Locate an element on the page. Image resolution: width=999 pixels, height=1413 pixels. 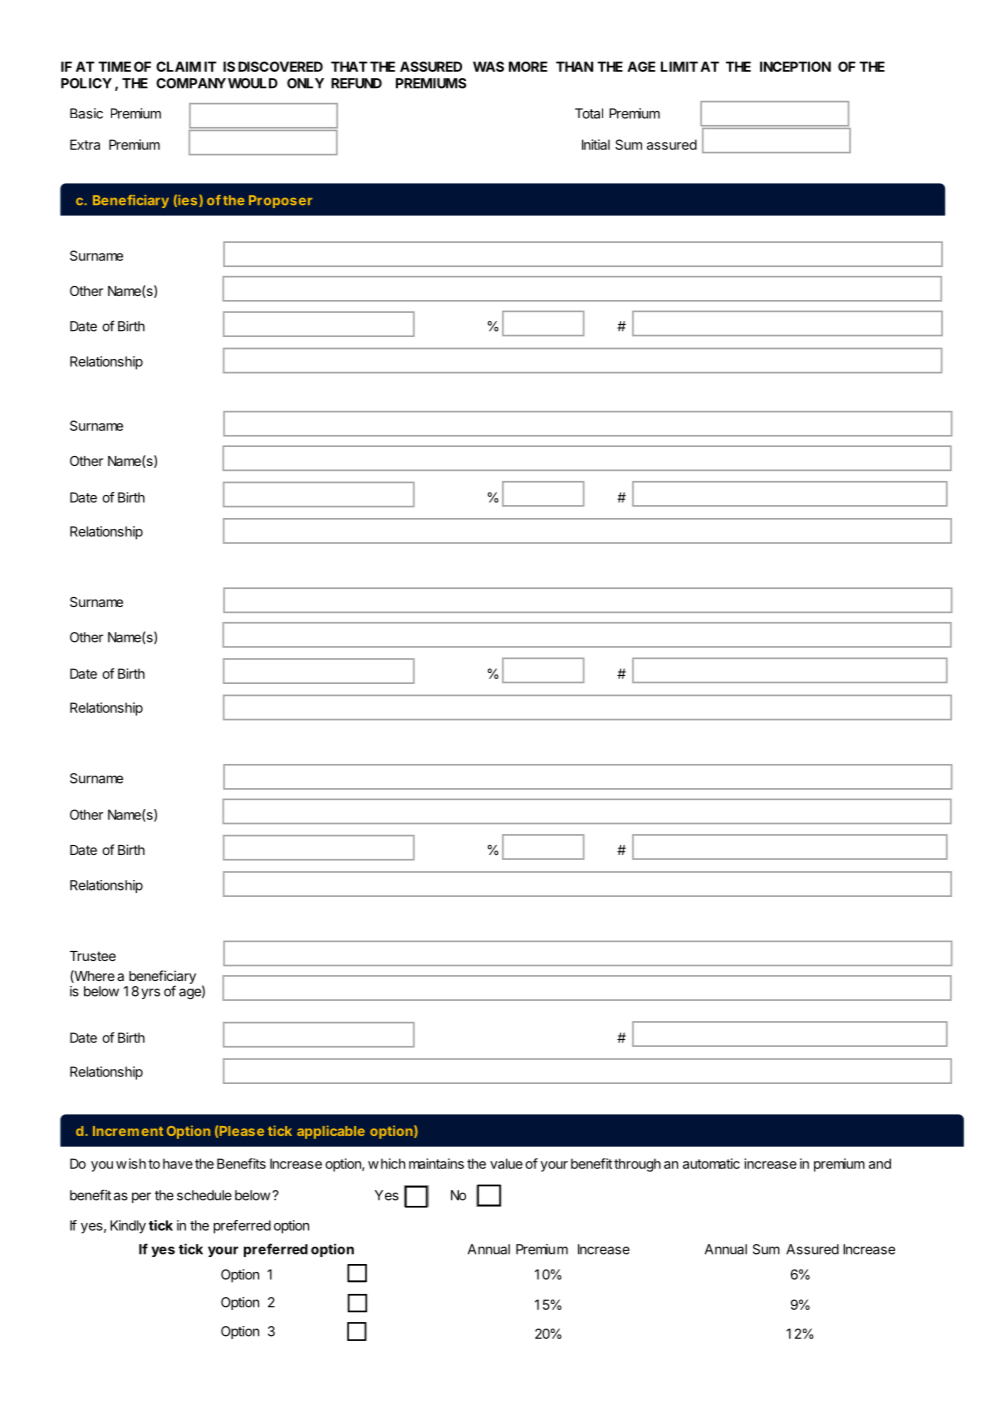
yrs is located at coordinates (150, 993).
